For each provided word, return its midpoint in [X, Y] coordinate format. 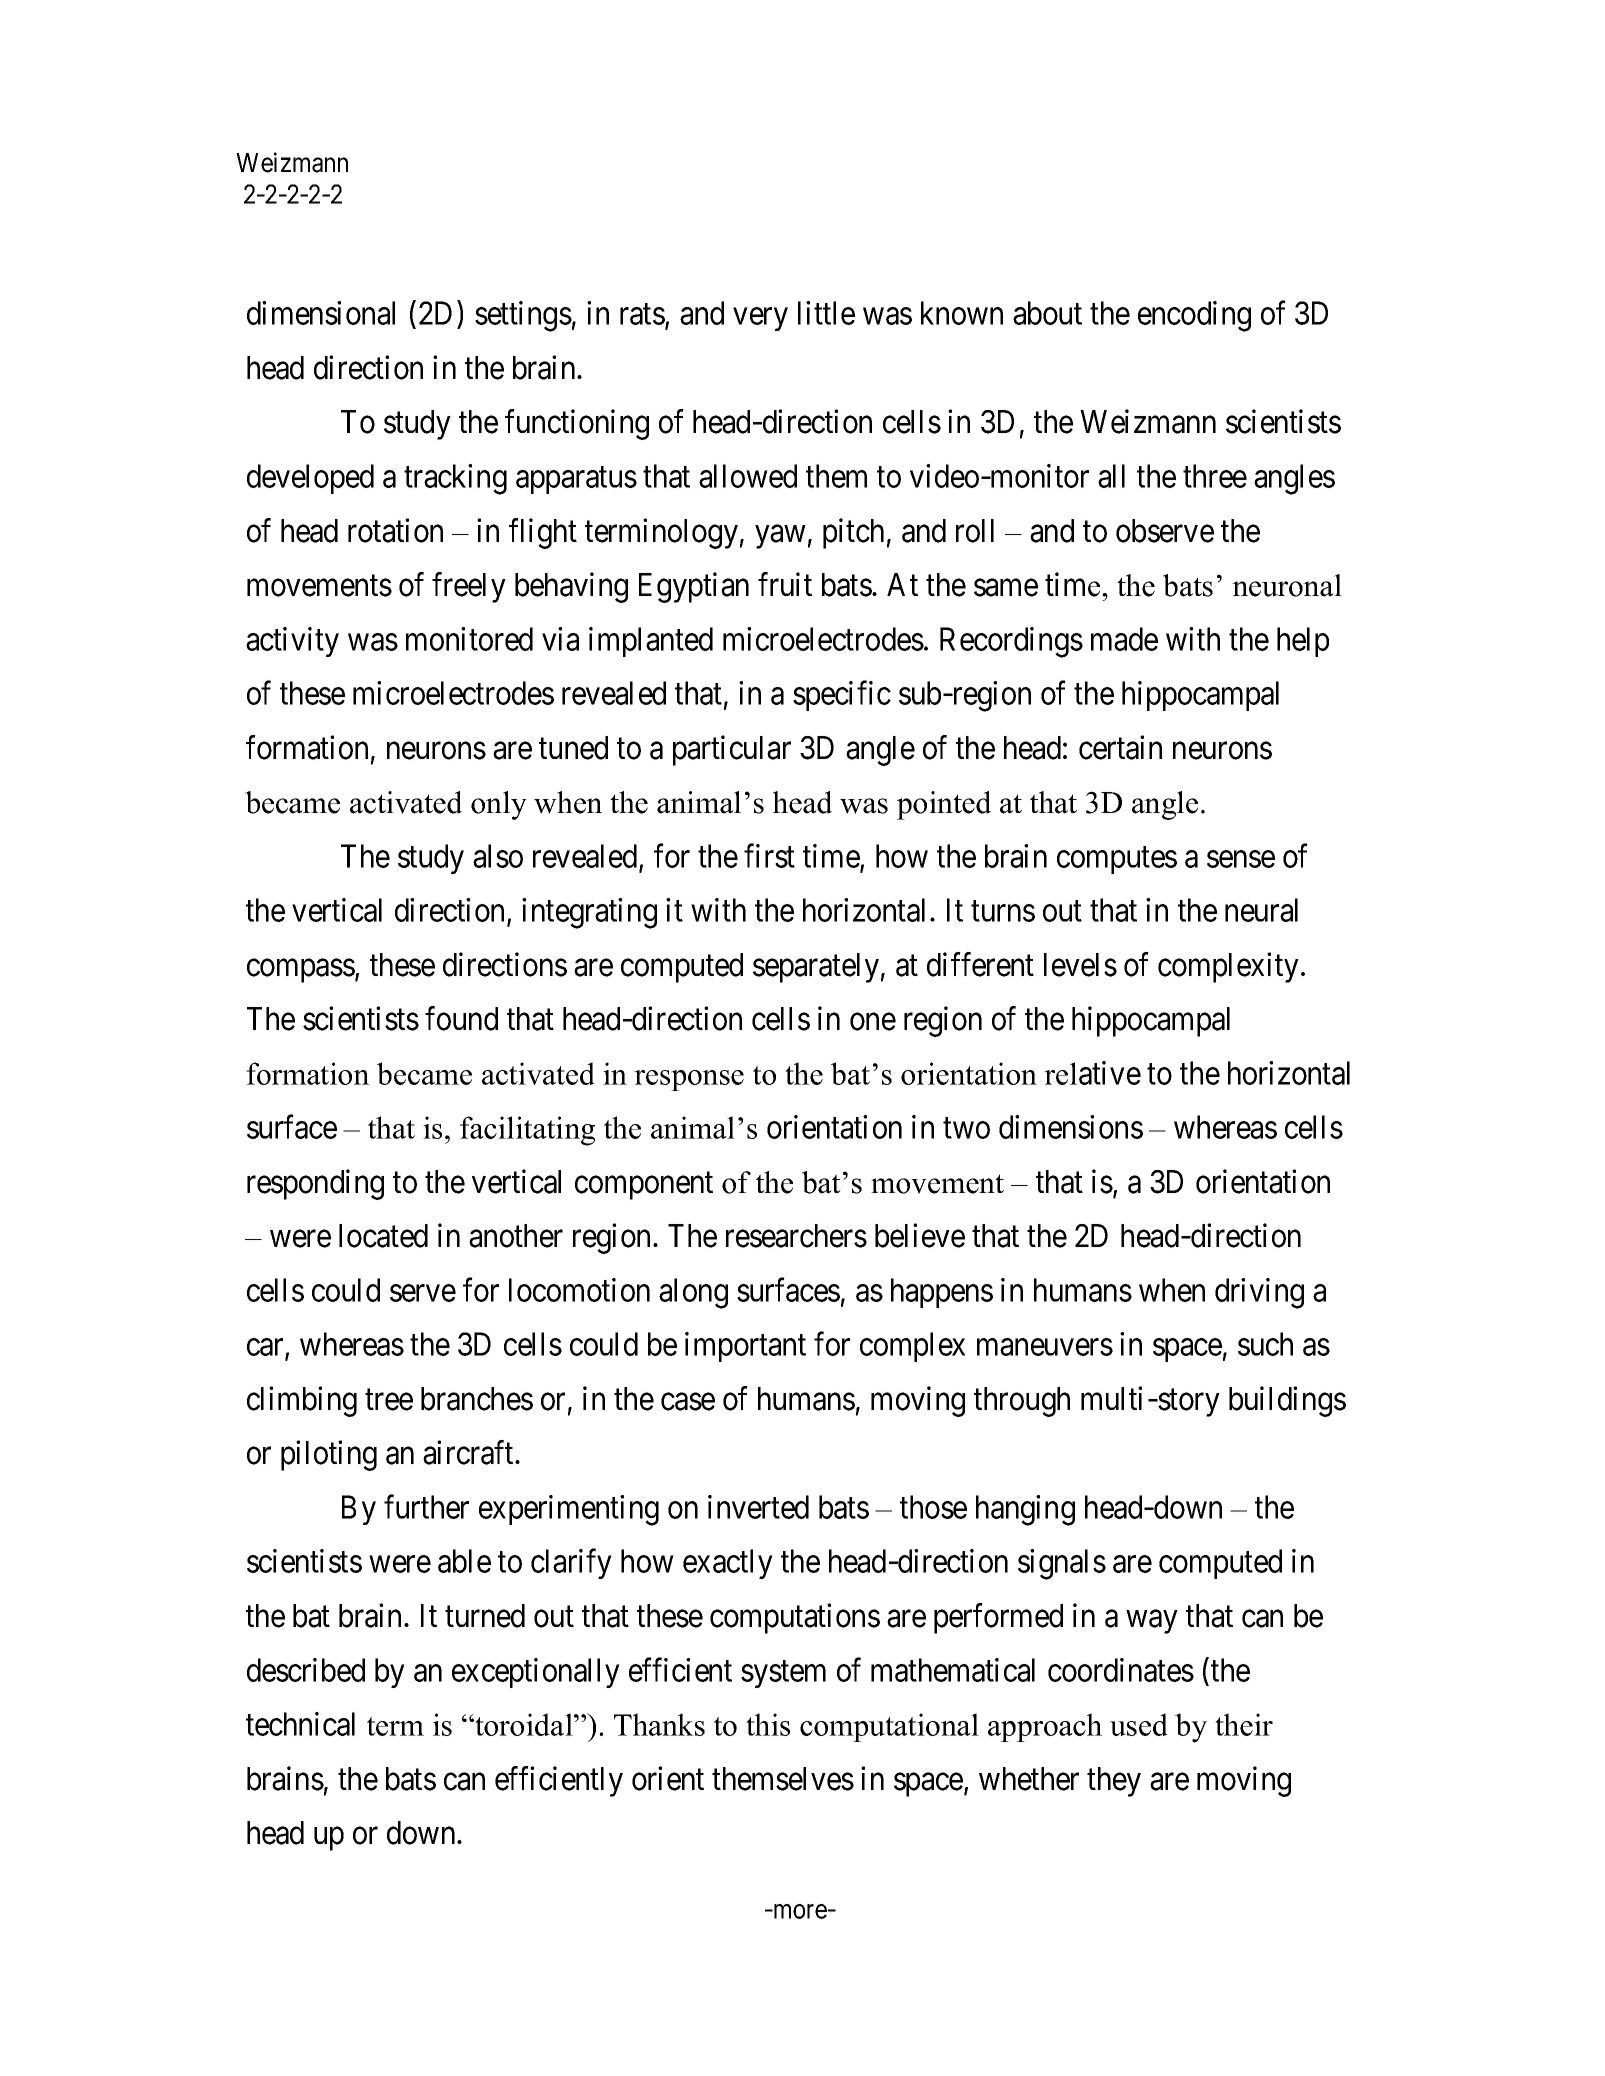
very [760, 319]
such [1265, 1344]
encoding [1194, 316]
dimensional [321, 313]
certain [1120, 747]
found [461, 1018]
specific [842, 696]
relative [1092, 1073]
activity [292, 642]
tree [389, 1400]
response [689, 1080]
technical [300, 1724]
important [745, 1347]
